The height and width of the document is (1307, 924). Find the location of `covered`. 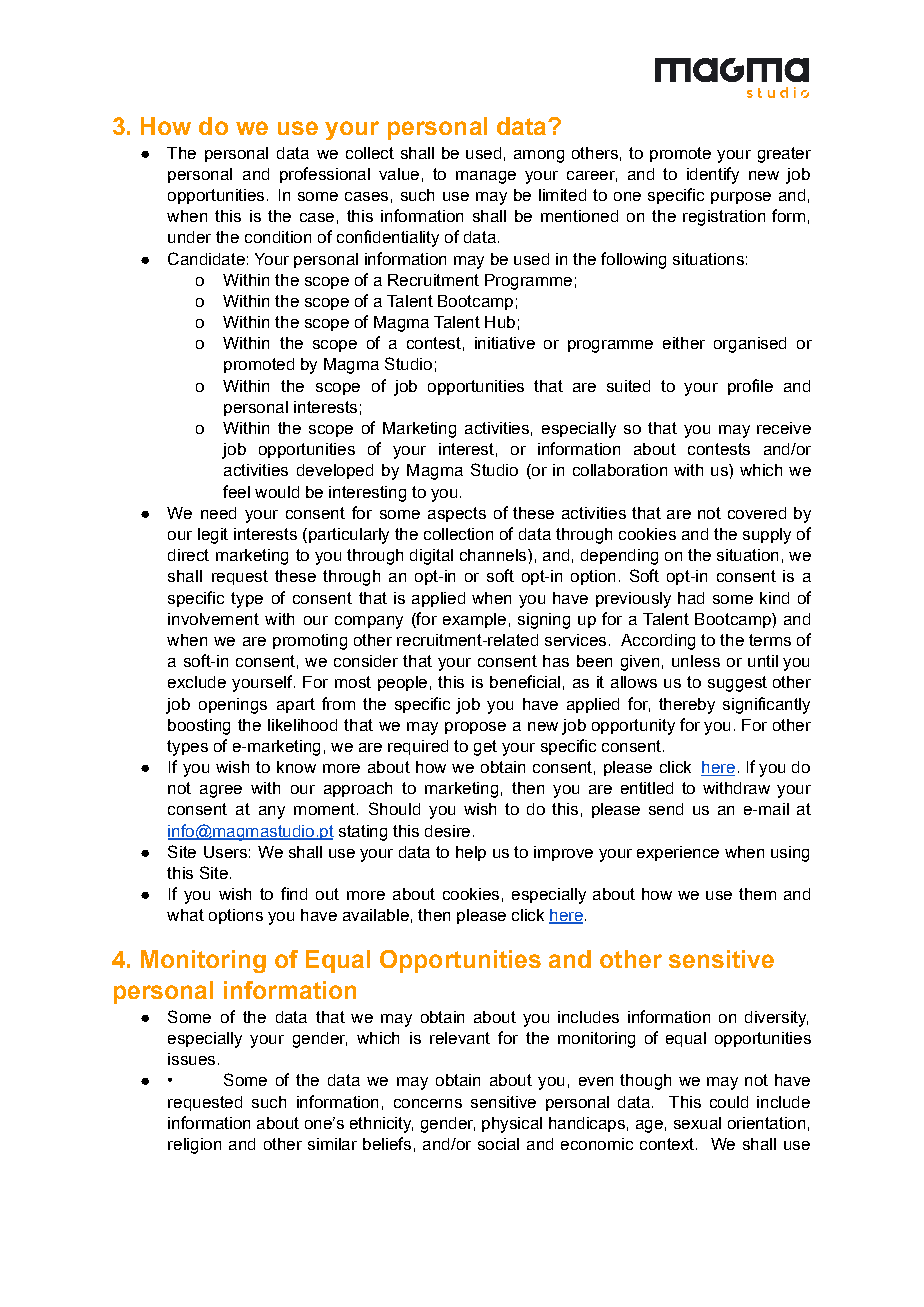

covered is located at coordinates (757, 513).
